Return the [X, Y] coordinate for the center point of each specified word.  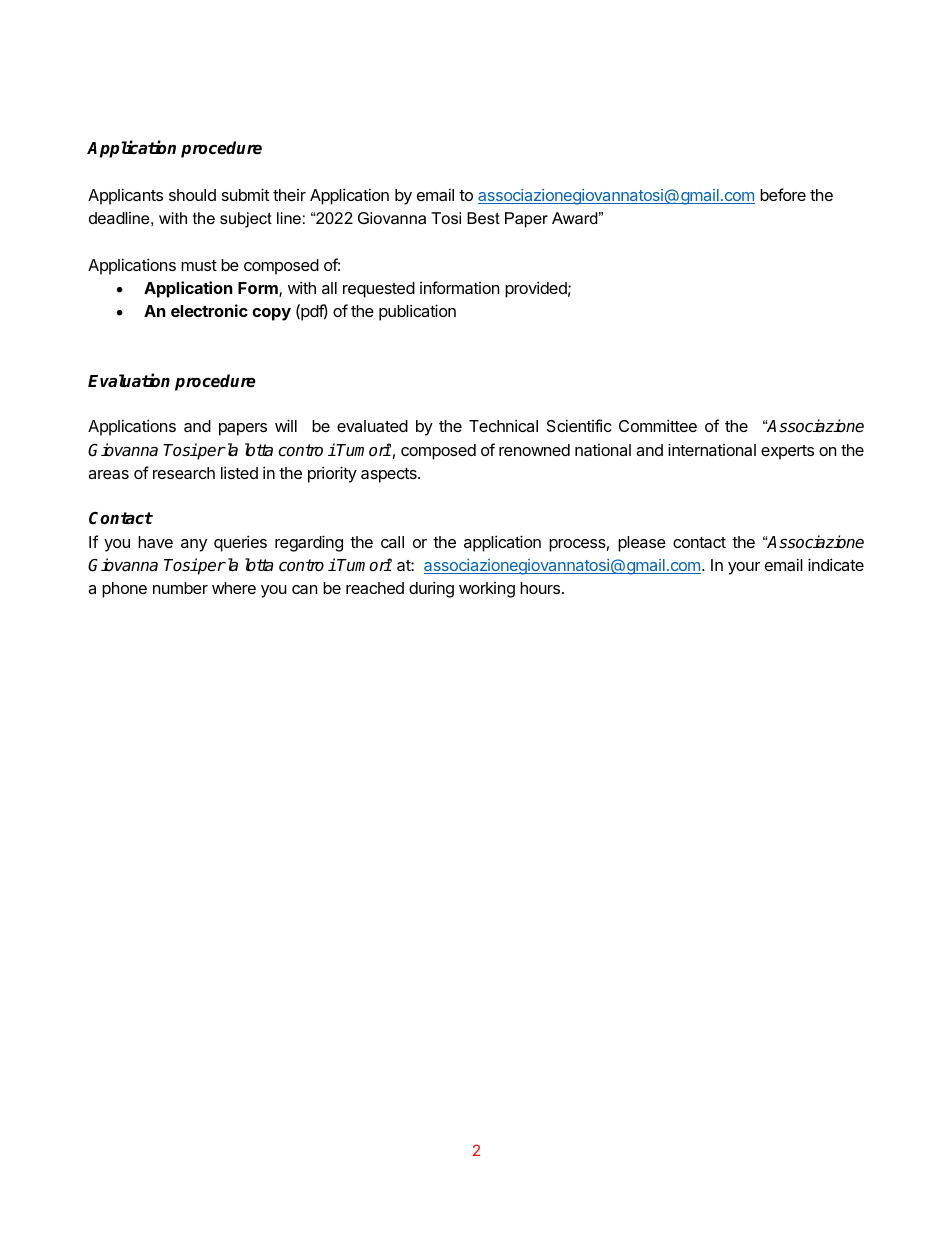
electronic [209, 310]
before [783, 194]
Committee [658, 425]
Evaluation [129, 381]
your [744, 568]
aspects [390, 475]
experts [787, 452]
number [180, 588]
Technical [503, 425]
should [192, 195]
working [487, 590]
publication [417, 312]
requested [379, 290]
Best [483, 218]
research [184, 473]
